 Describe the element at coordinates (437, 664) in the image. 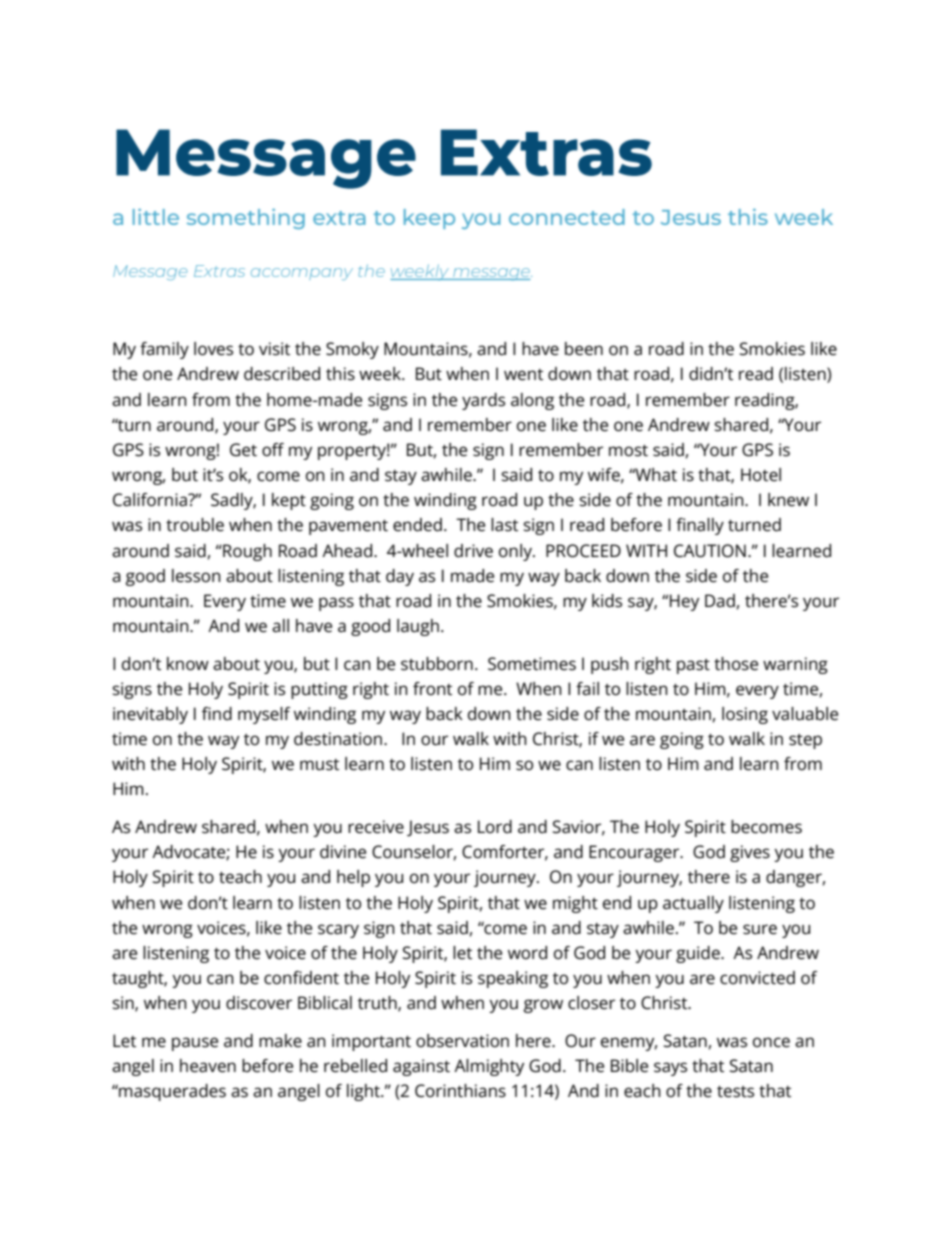

I see `stubborn` at that location.
